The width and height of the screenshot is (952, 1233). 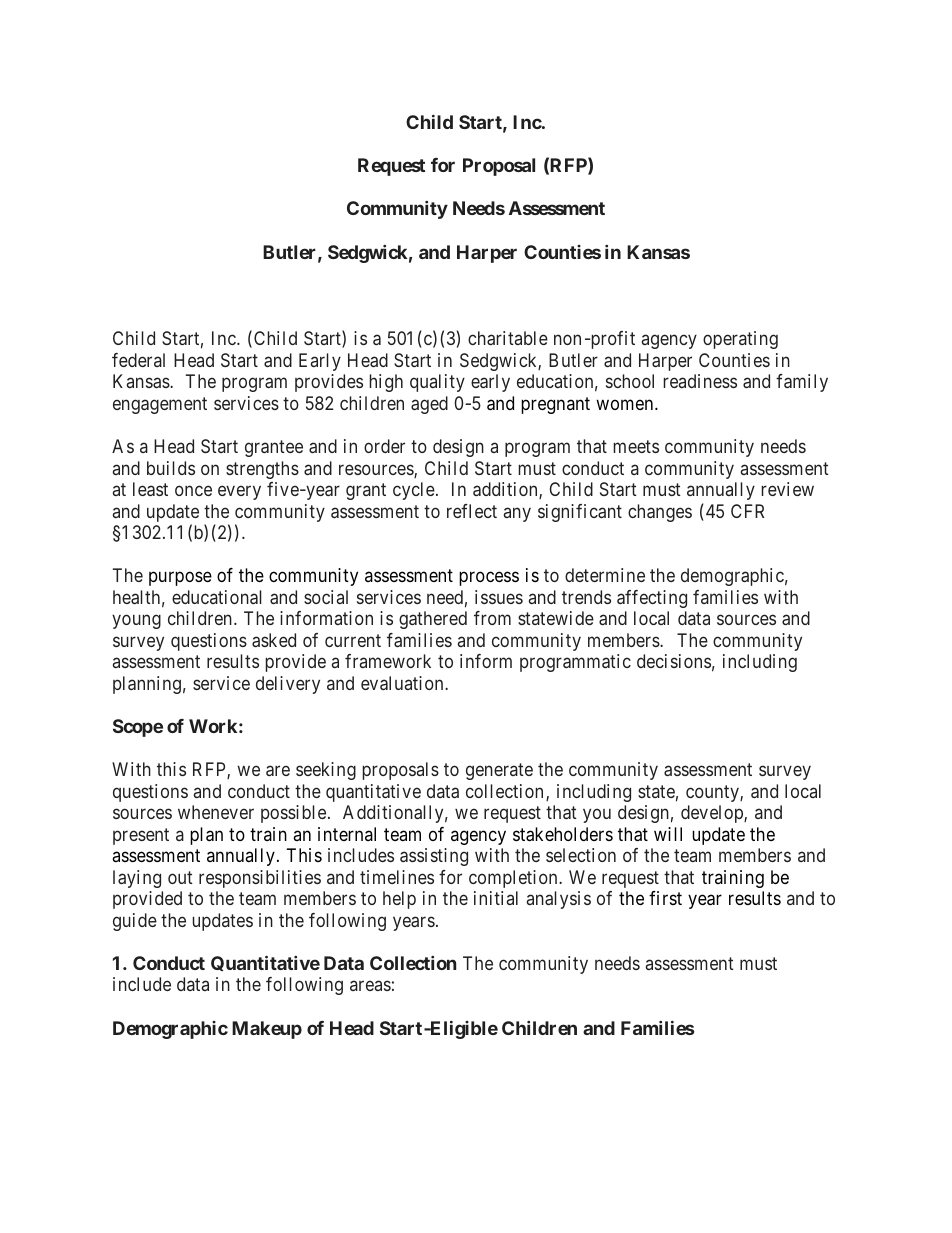 I want to click on decisions, so click(x=674, y=661).
